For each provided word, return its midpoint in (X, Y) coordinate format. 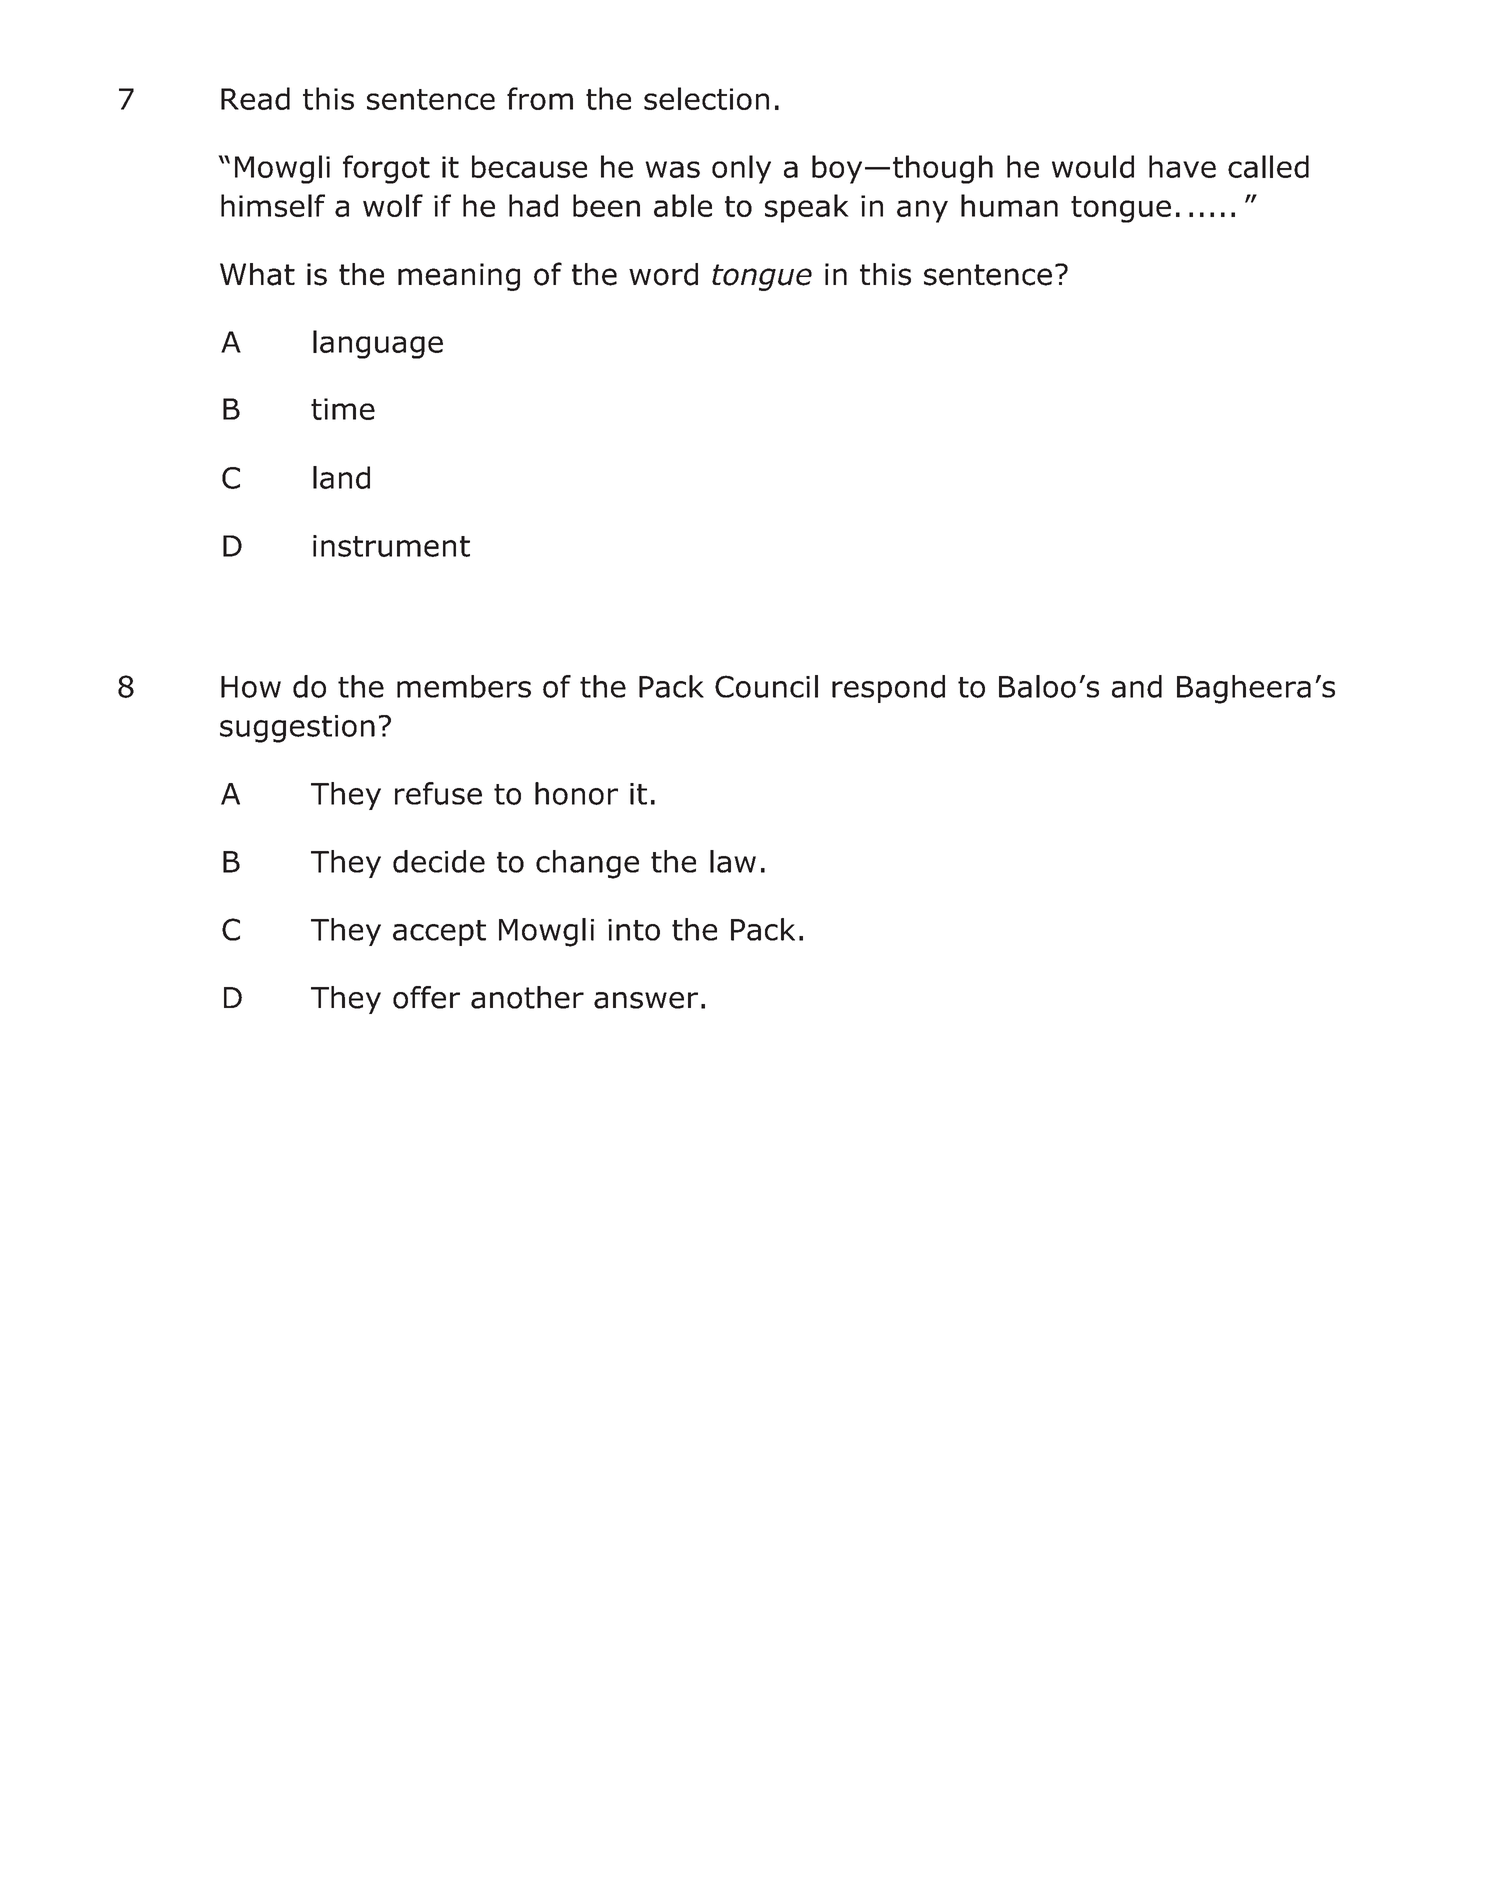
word (663, 274)
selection (706, 98)
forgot (386, 169)
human (1009, 205)
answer (646, 1000)
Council (766, 686)
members (464, 686)
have (1182, 166)
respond (888, 689)
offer (426, 997)
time (343, 409)
